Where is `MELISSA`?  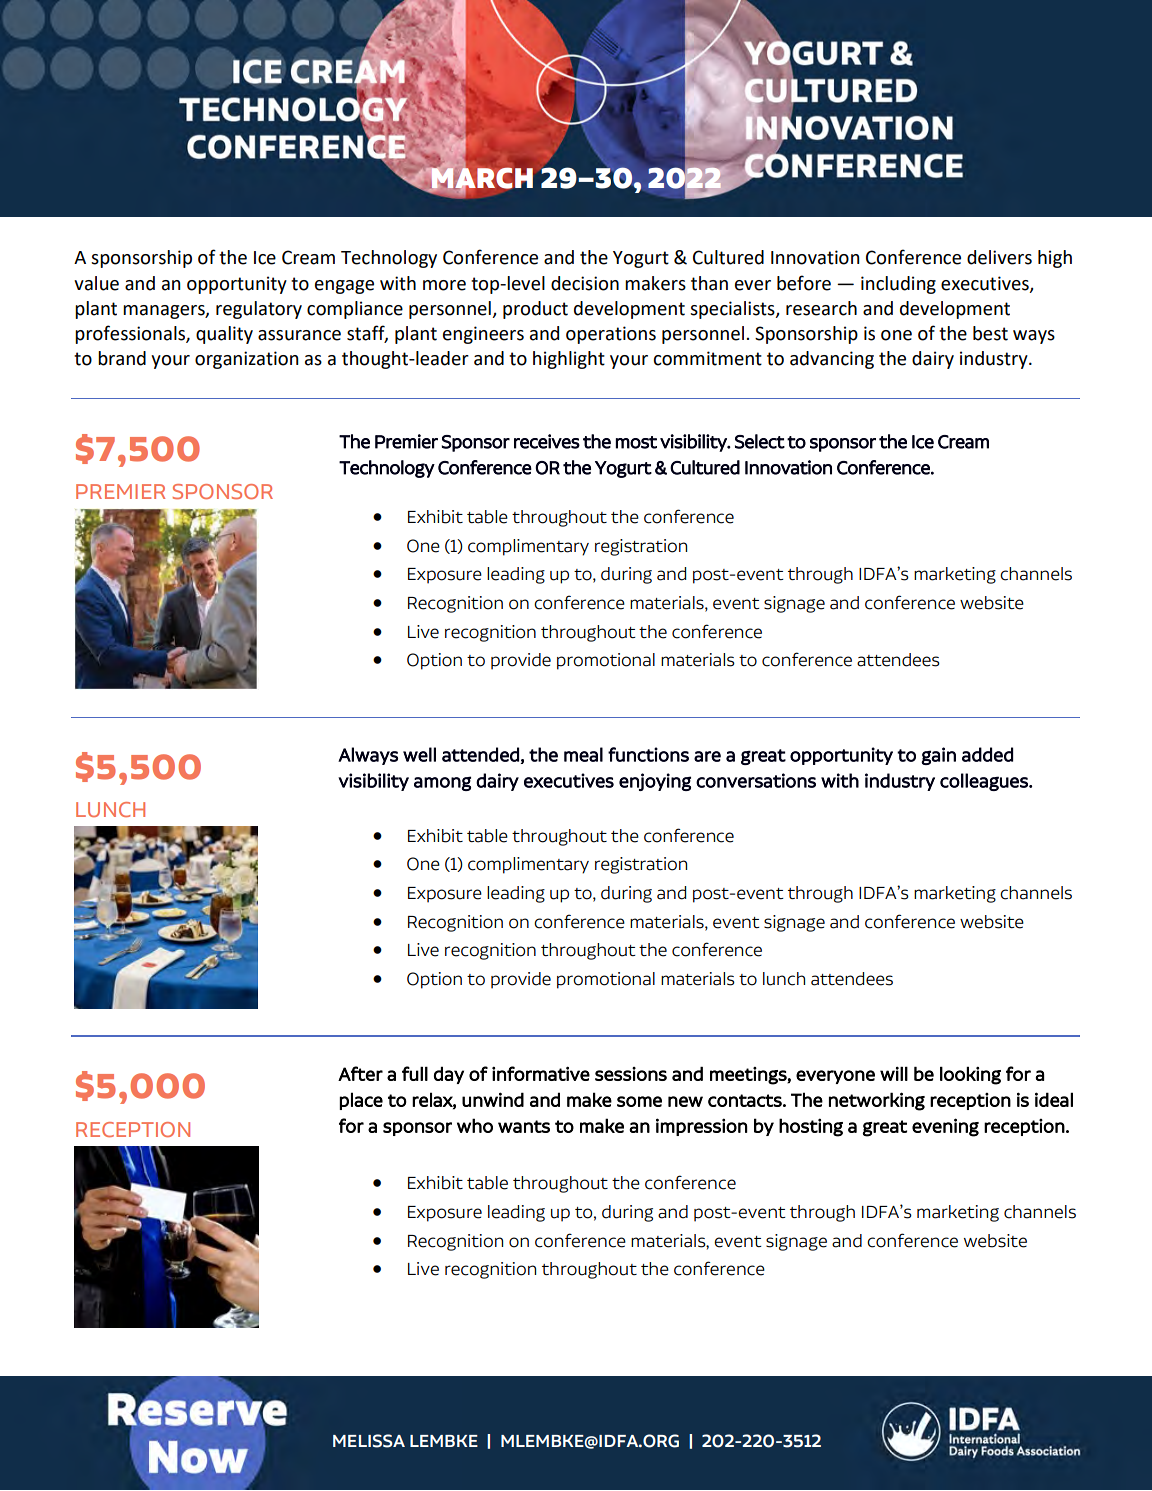 MELISSA is located at coordinates (369, 1441).
